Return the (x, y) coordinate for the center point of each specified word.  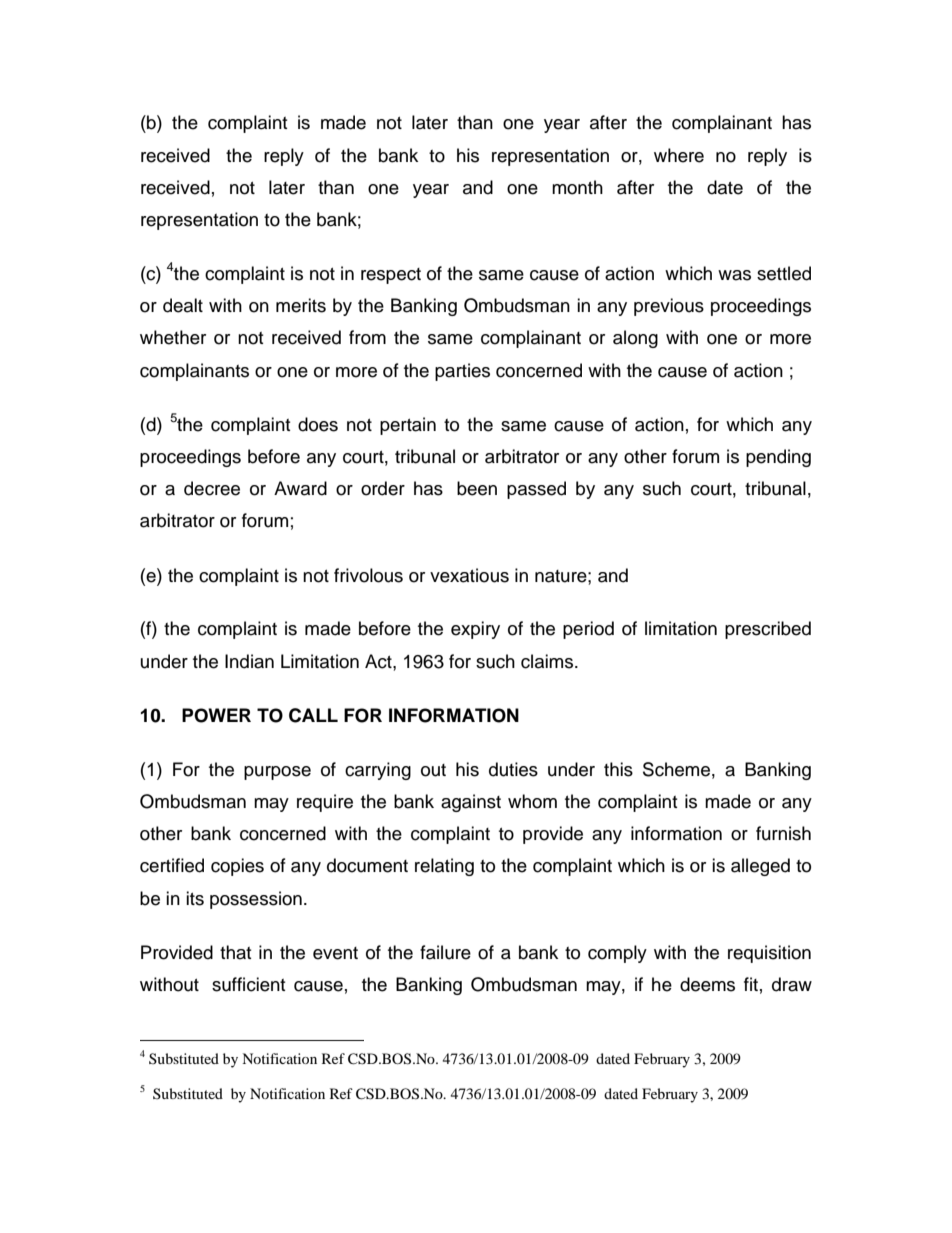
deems (707, 984)
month (577, 187)
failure (445, 952)
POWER (216, 715)
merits (301, 305)
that (235, 952)
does (318, 424)
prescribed (768, 630)
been (477, 488)
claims (548, 661)
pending (778, 458)
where (679, 155)
